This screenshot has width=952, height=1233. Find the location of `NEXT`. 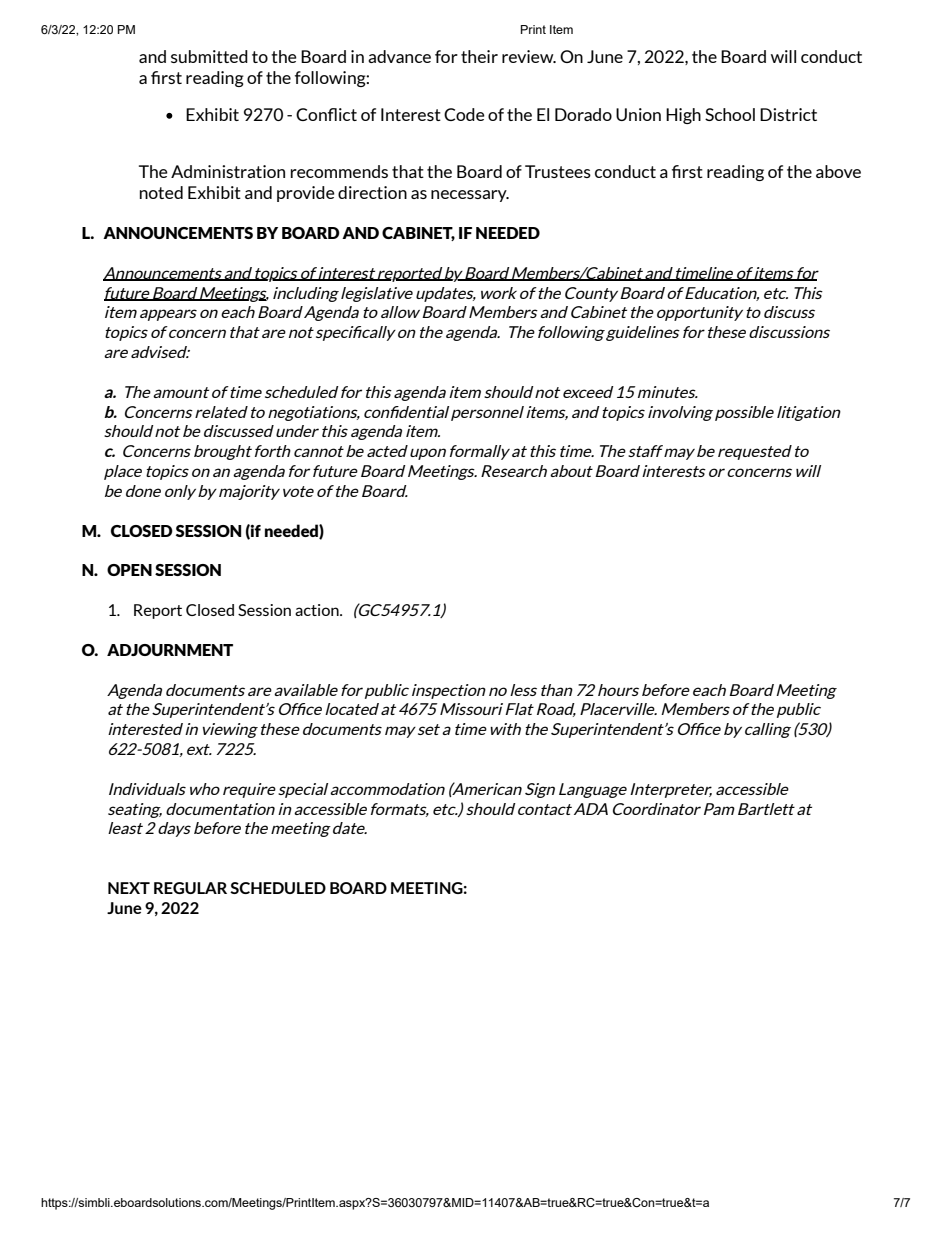

NEXT is located at coordinates (129, 888).
